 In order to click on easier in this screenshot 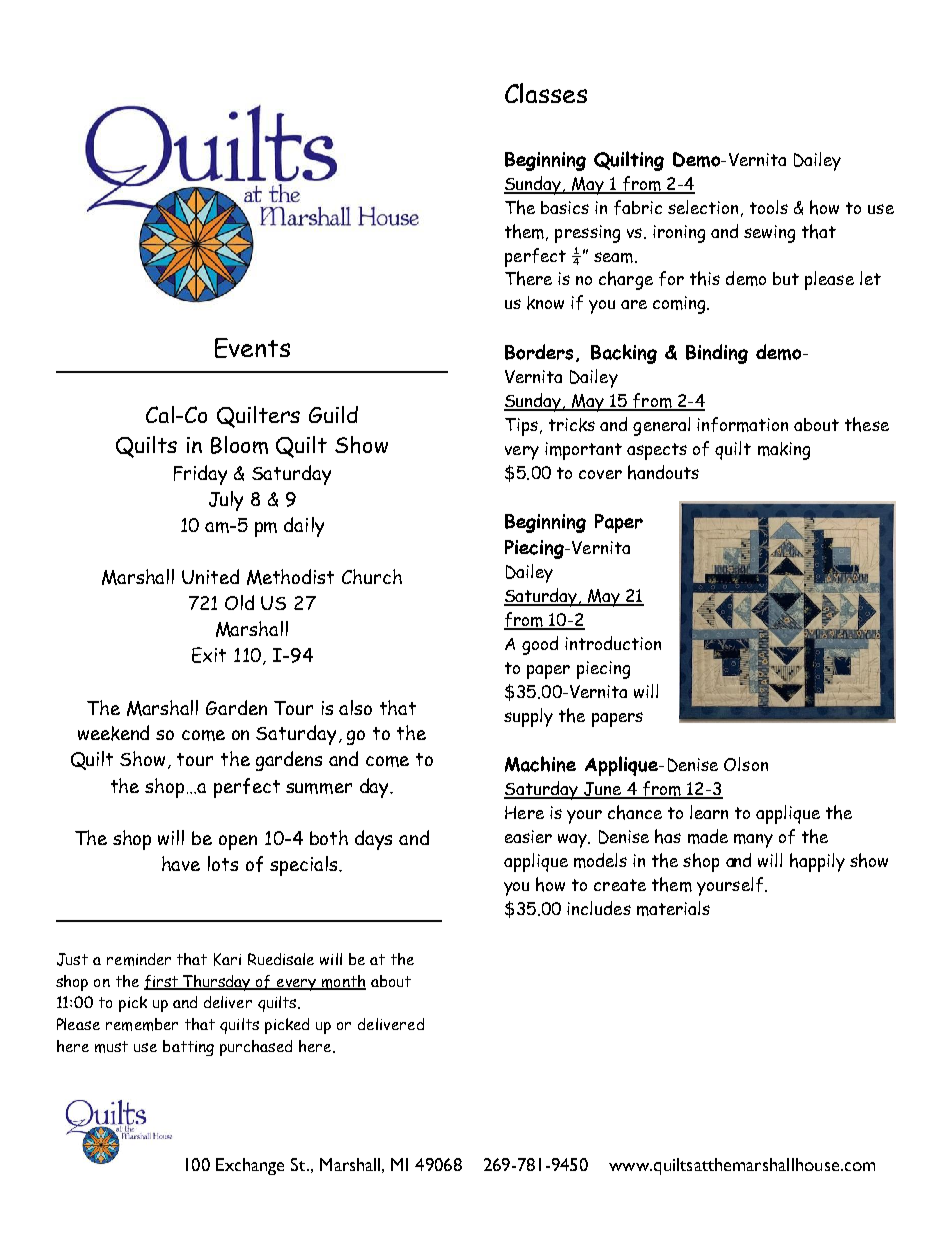, I will do `click(528, 836)`.
